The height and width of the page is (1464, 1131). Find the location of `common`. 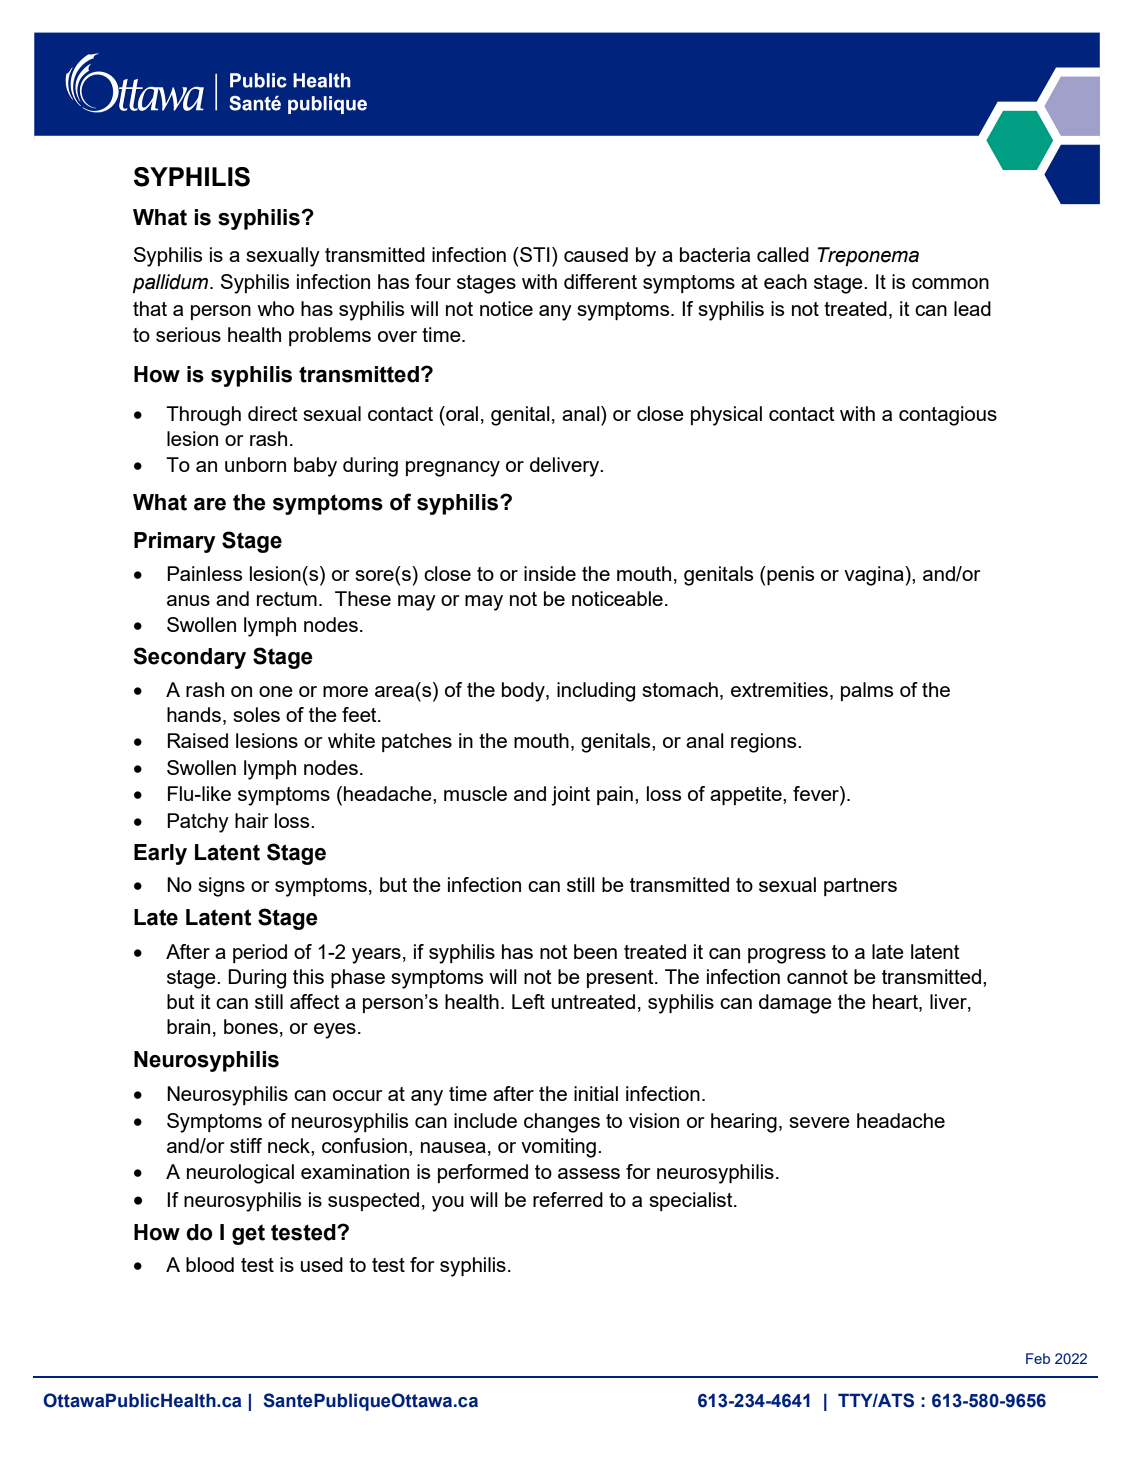

common is located at coordinates (950, 283).
